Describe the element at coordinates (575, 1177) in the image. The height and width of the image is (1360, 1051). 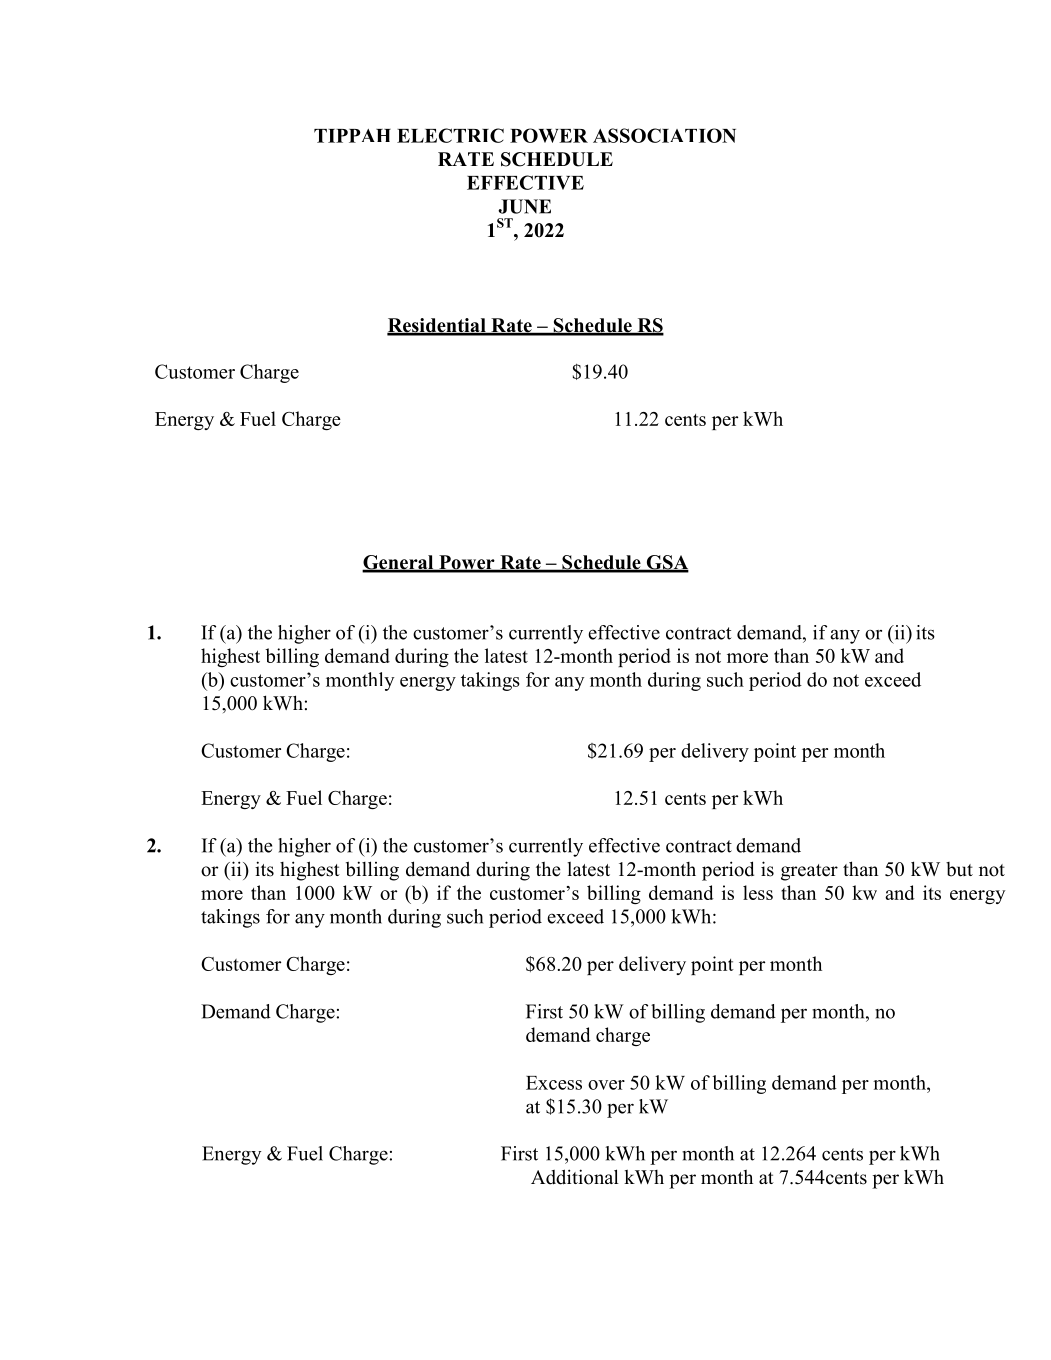
I see `Additional` at that location.
